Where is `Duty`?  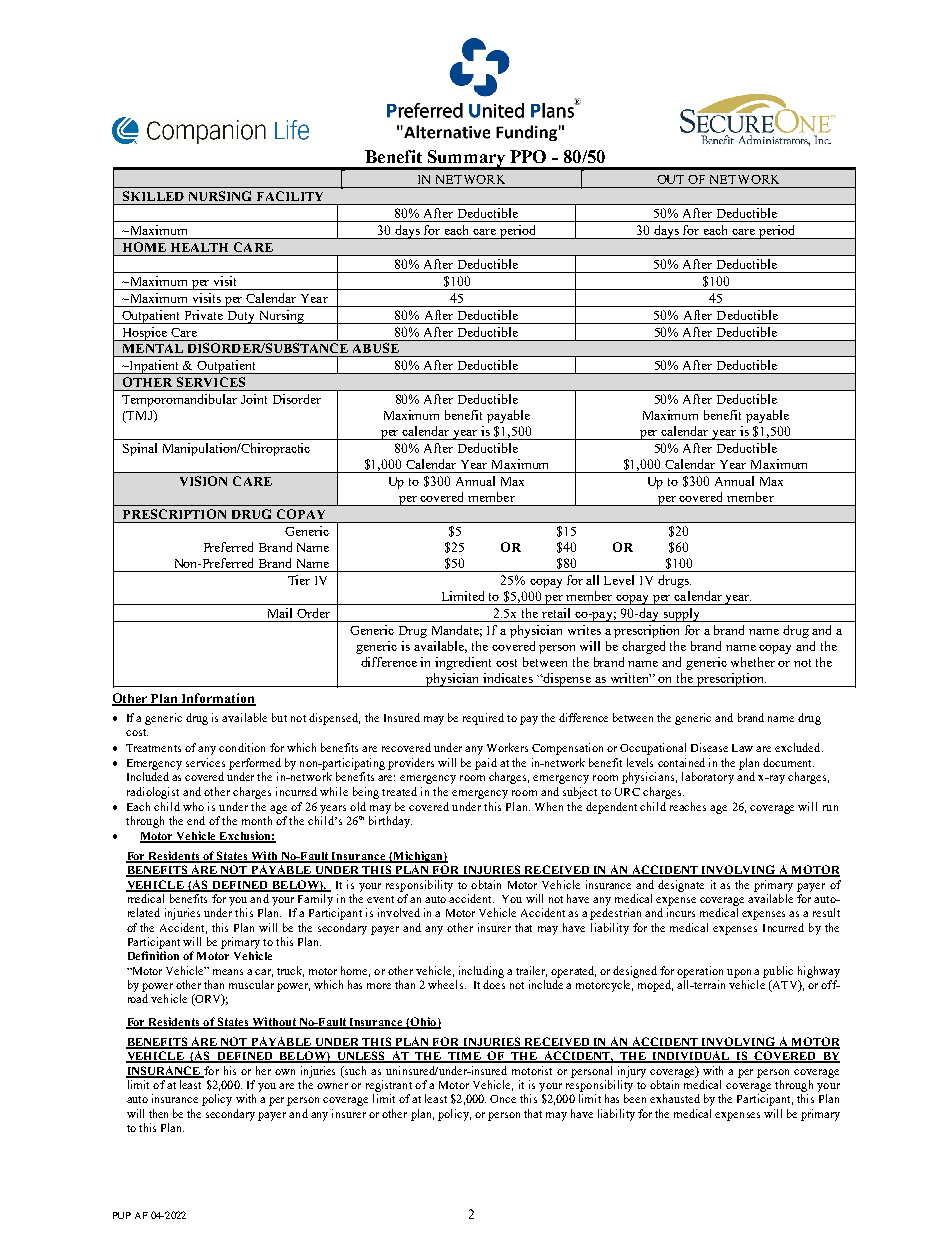 Duty is located at coordinates (242, 317).
